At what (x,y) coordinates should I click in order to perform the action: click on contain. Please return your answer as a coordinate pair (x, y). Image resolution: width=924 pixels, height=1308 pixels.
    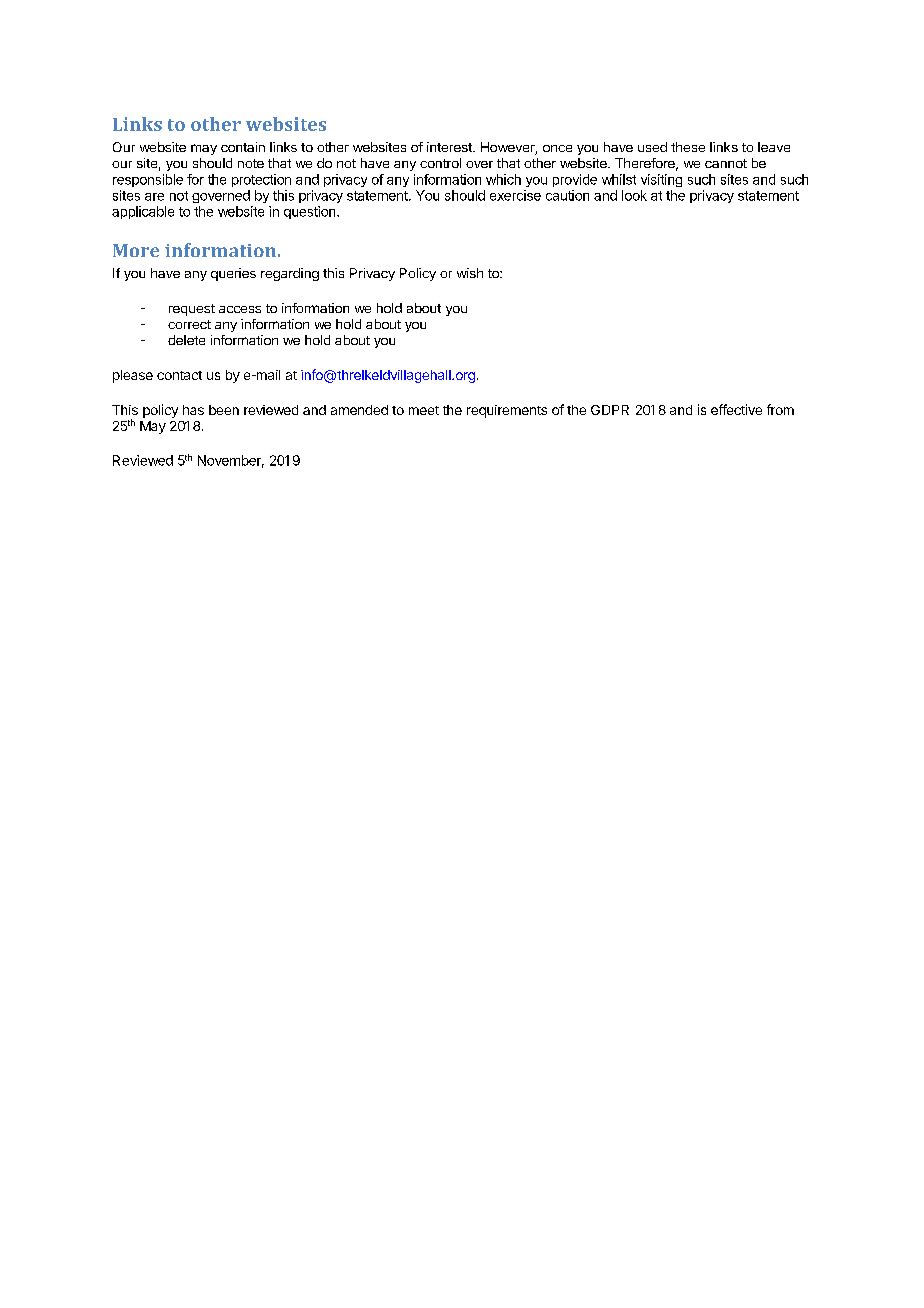
    Looking at the image, I should click on (243, 147).
